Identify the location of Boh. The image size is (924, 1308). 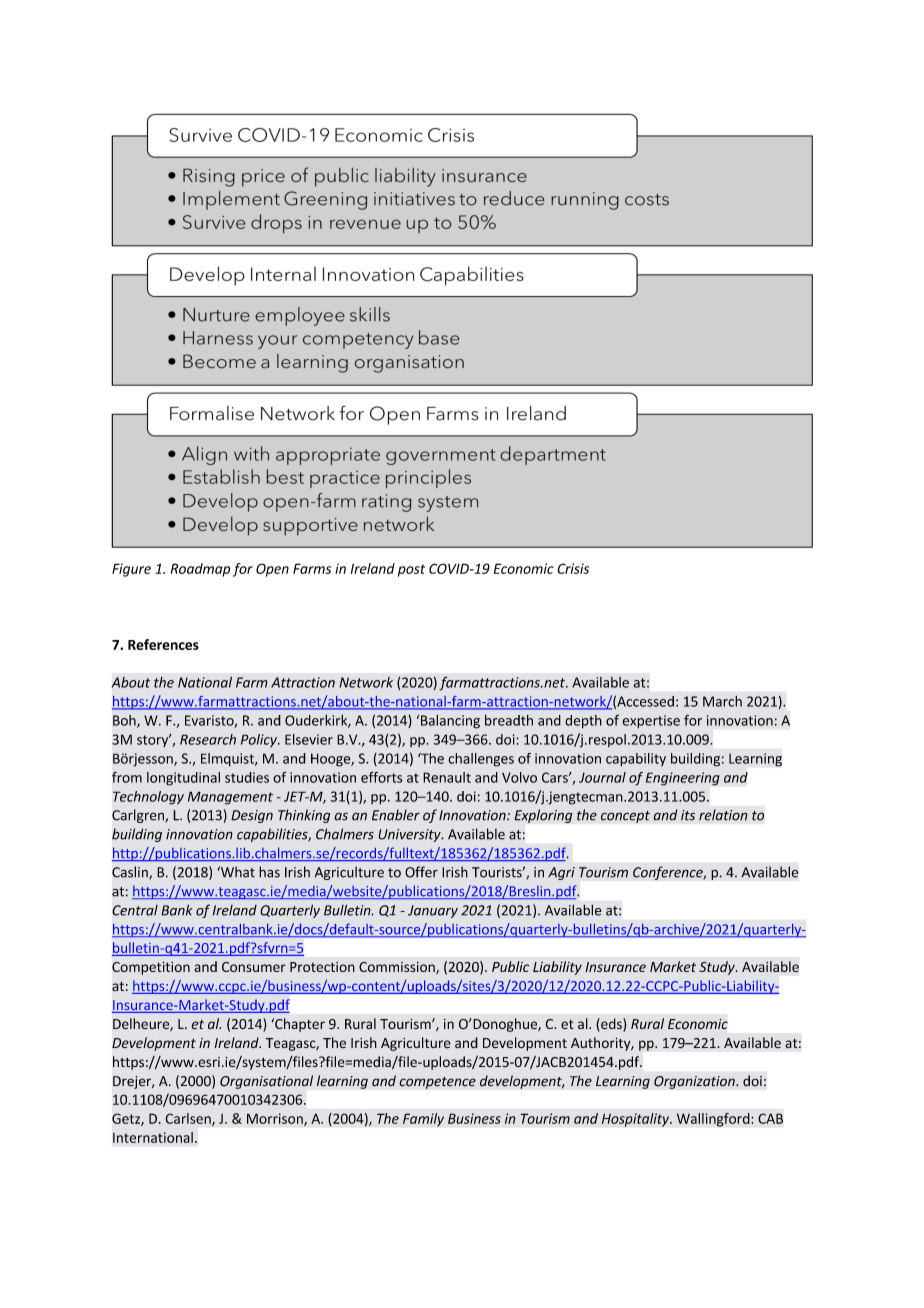
(125, 721).
